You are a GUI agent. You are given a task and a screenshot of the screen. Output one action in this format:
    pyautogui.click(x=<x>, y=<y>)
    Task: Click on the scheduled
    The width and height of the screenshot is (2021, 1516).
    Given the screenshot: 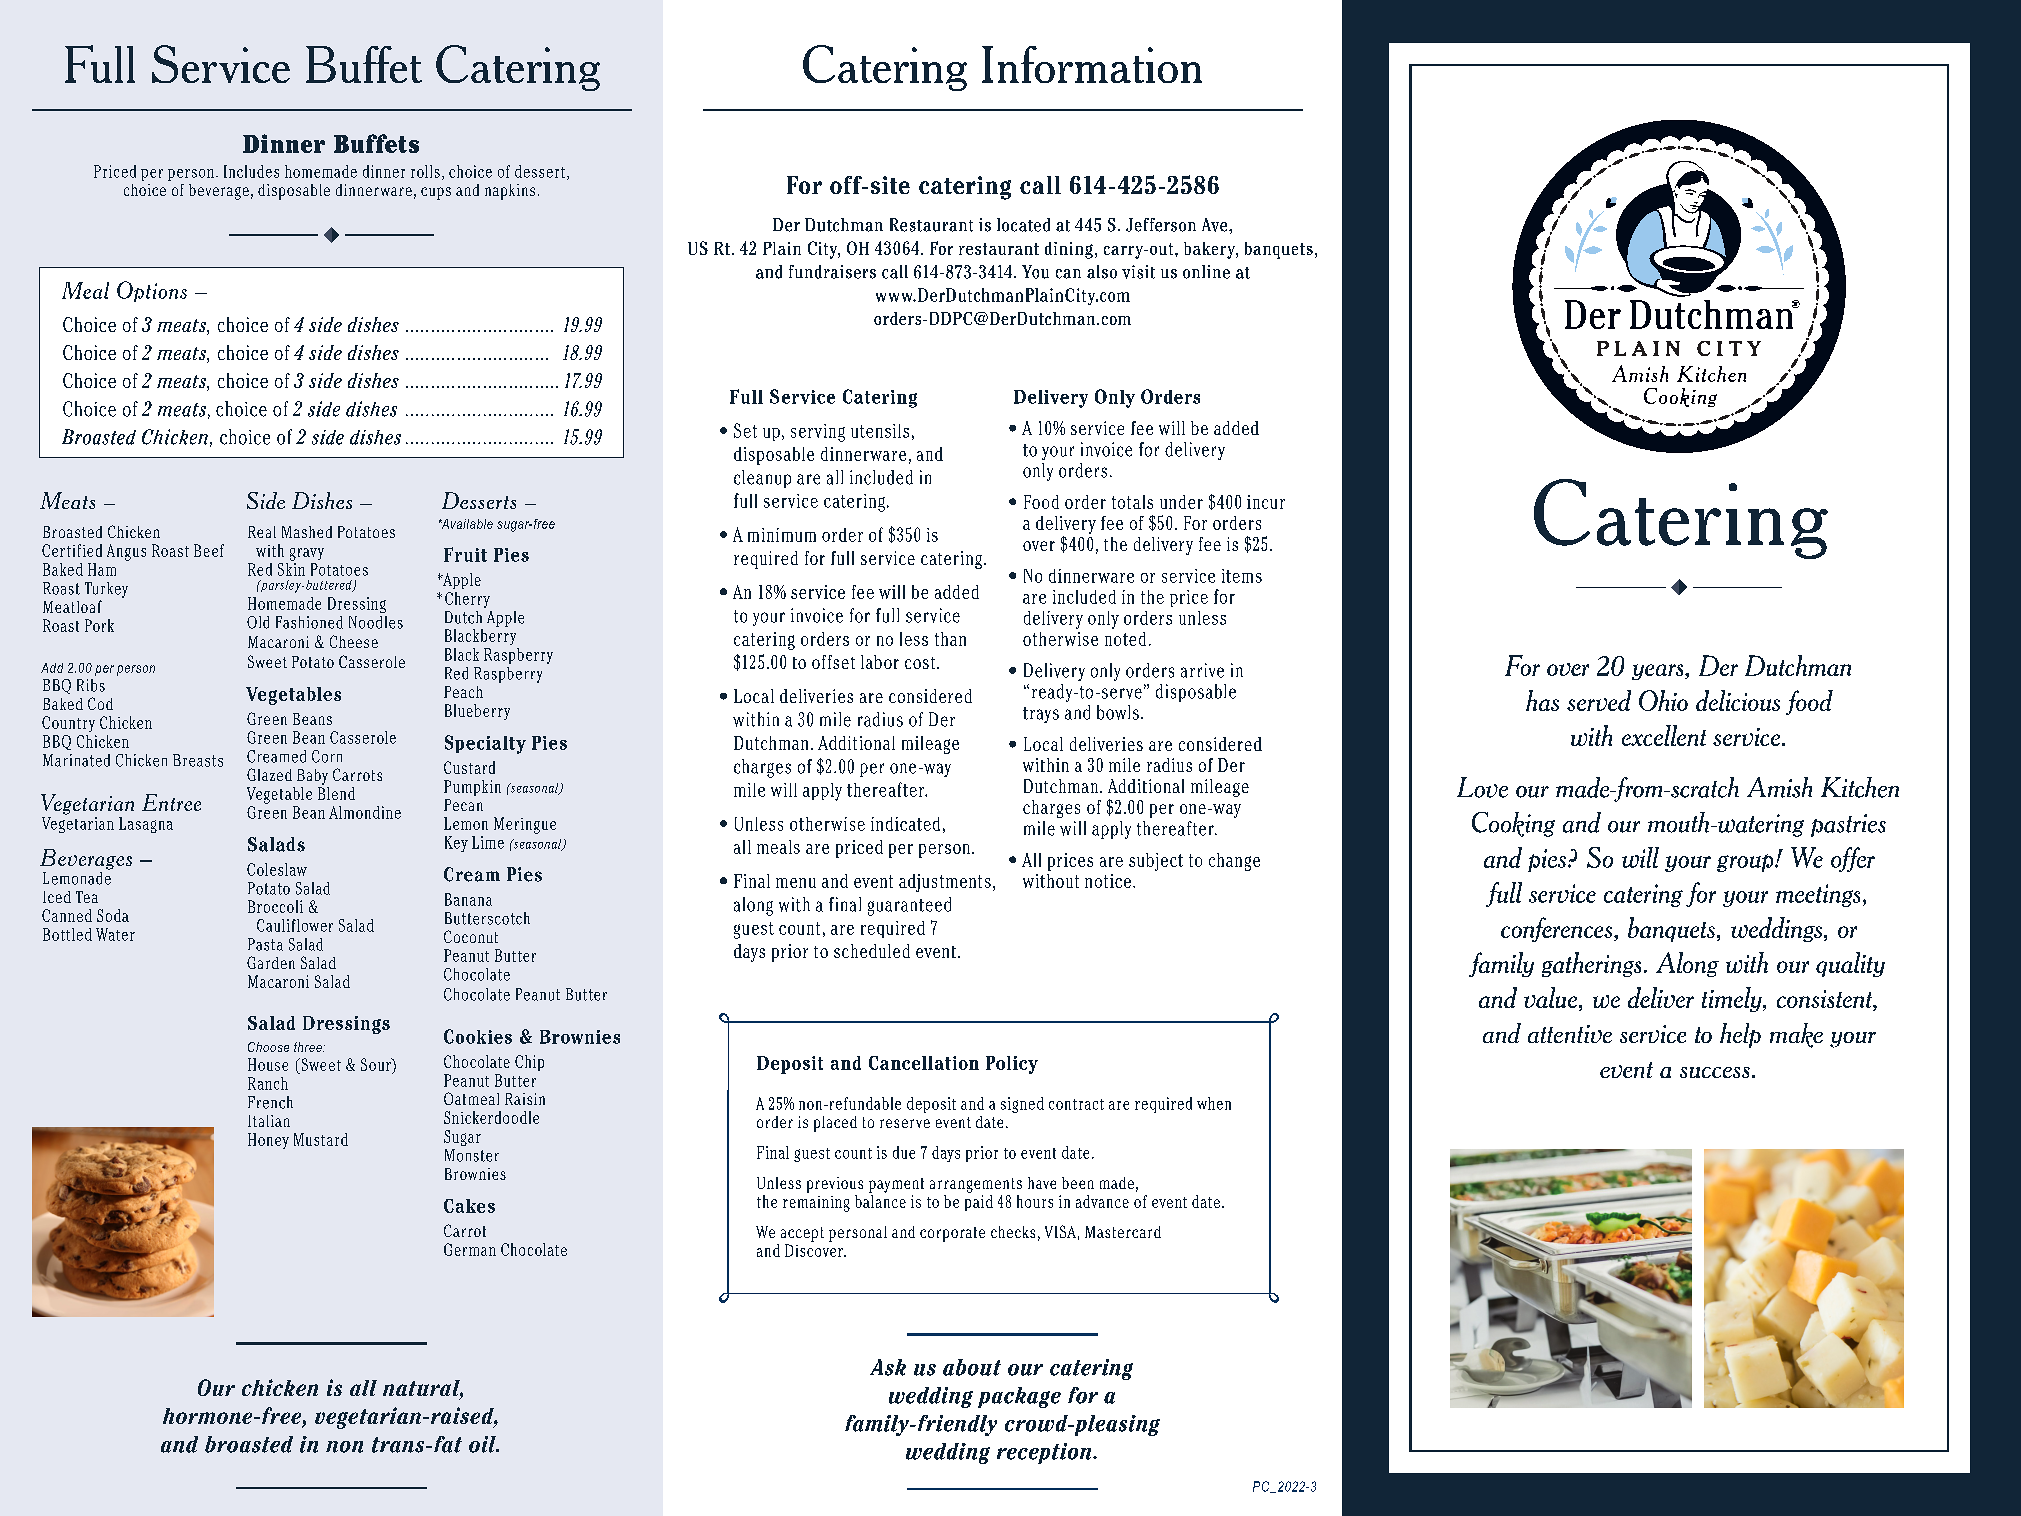 What is the action you would take?
    pyautogui.click(x=872, y=951)
